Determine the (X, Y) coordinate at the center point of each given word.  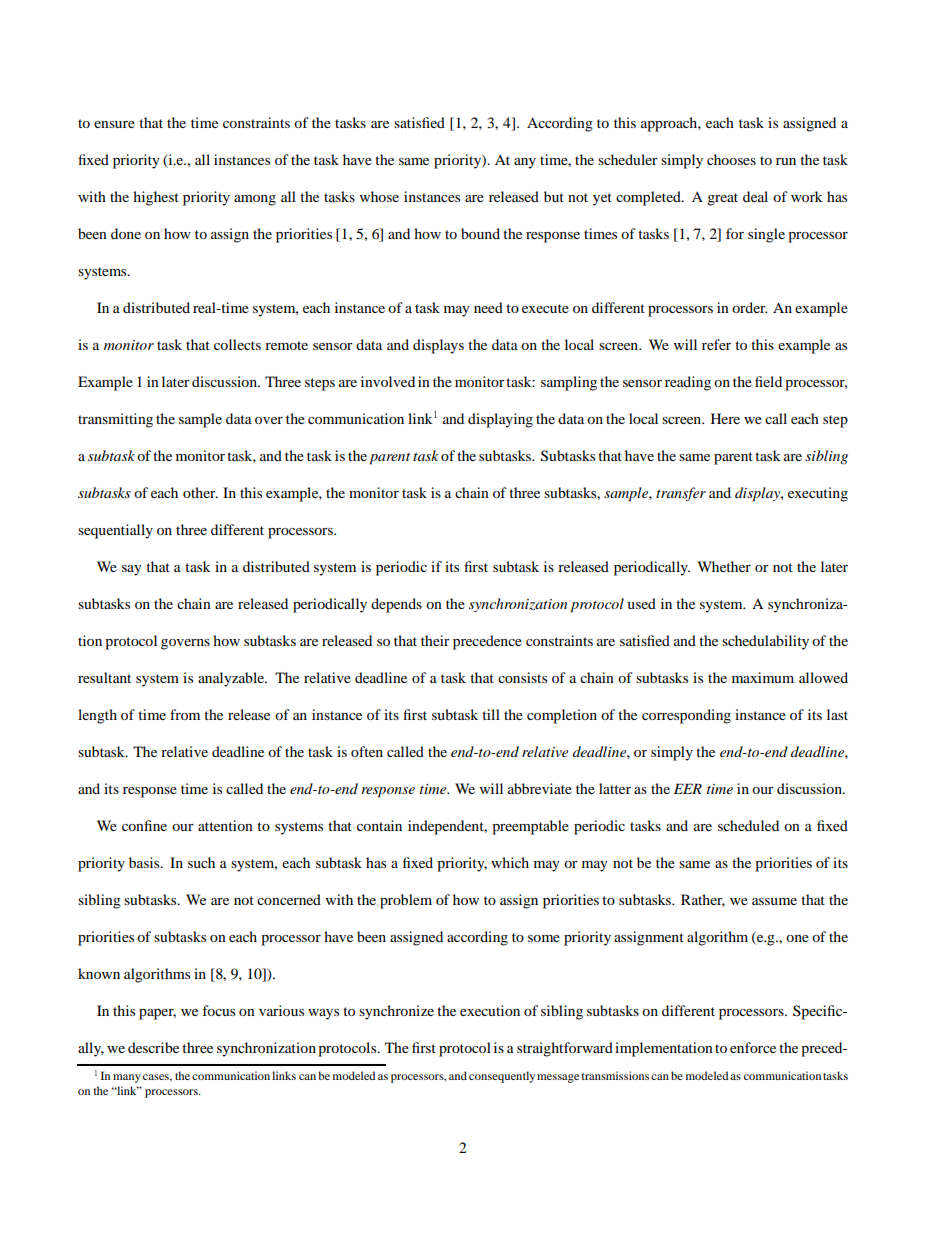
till (491, 714)
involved (388, 381)
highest (156, 198)
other (200, 492)
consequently (502, 1077)
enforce (753, 1047)
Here (725, 418)
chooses (731, 159)
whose (379, 196)
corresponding (686, 716)
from (185, 714)
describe (153, 1047)
